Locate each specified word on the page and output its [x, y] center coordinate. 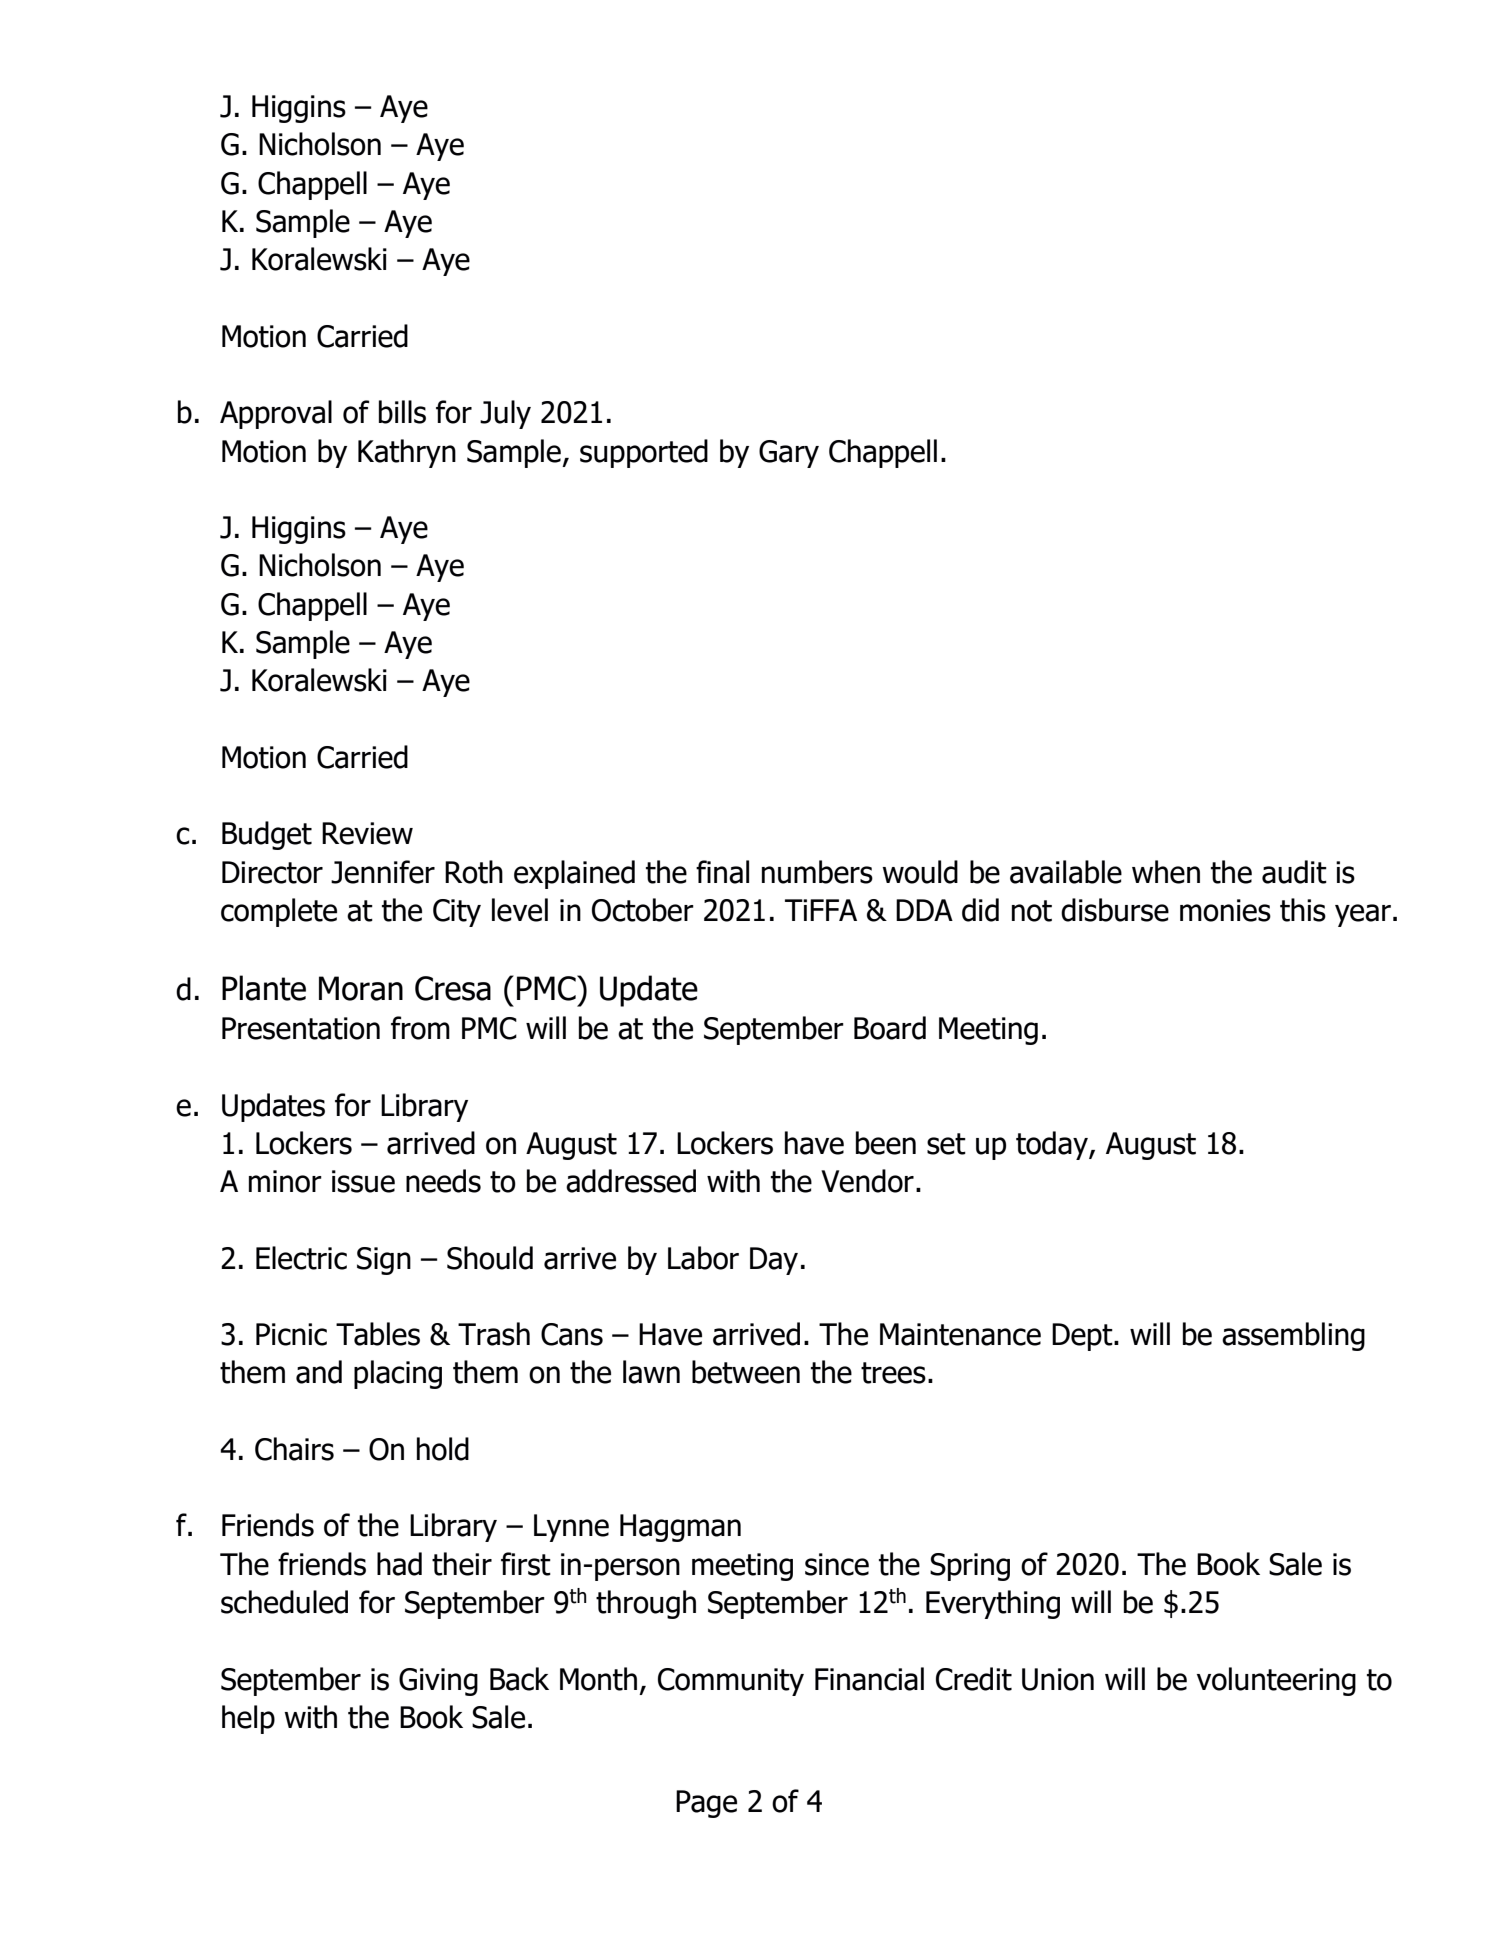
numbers [817, 872]
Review [367, 833]
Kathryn [407, 453]
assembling [1293, 1336]
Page [706, 1804]
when [1166, 872]
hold [443, 1449]
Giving [438, 1682]
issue [363, 1181]
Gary [789, 454]
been [886, 1143]
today [1053, 1145]
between [746, 1372]
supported [644, 453]
